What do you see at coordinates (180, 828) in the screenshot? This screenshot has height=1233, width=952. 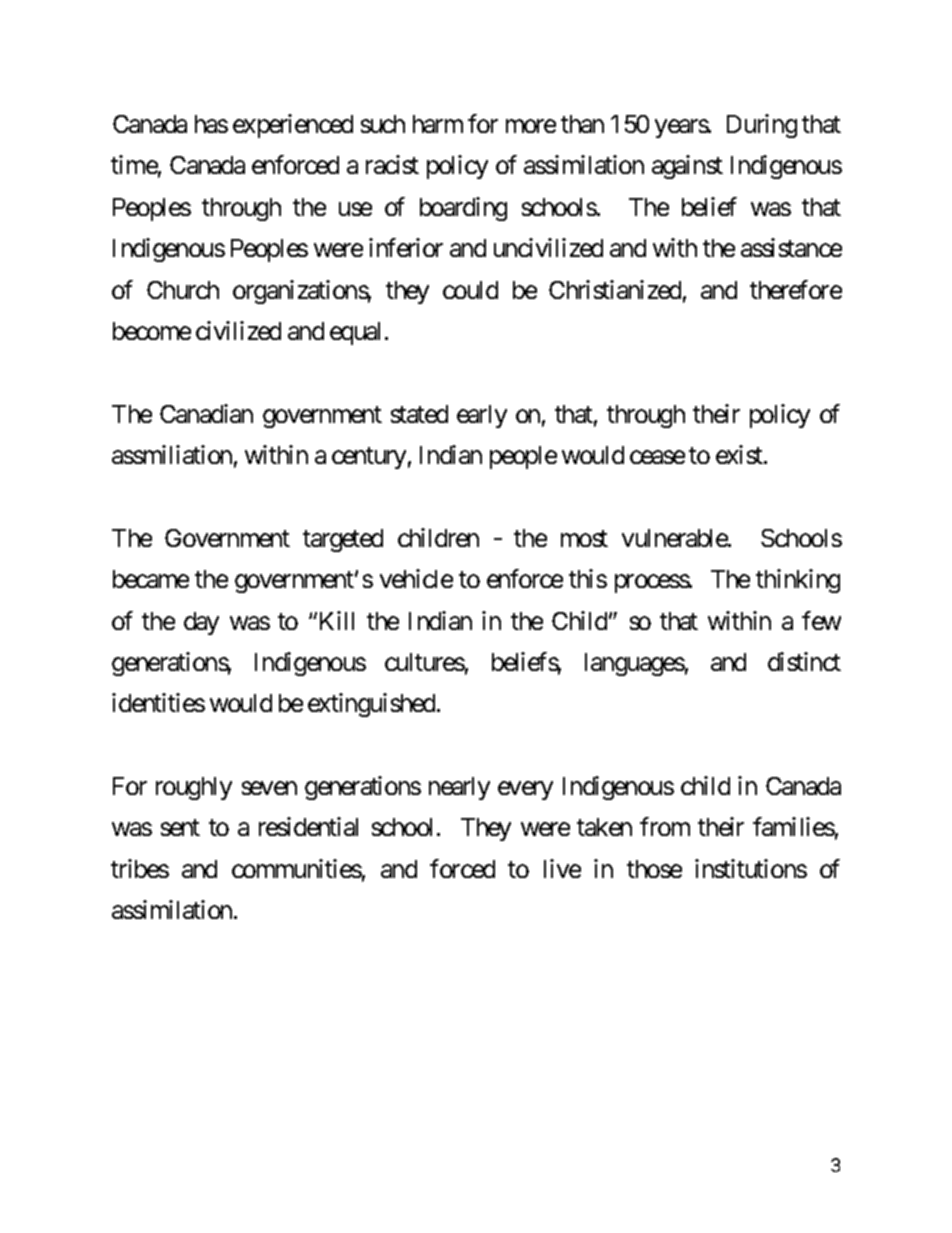 I see `sent` at bounding box center [180, 828].
